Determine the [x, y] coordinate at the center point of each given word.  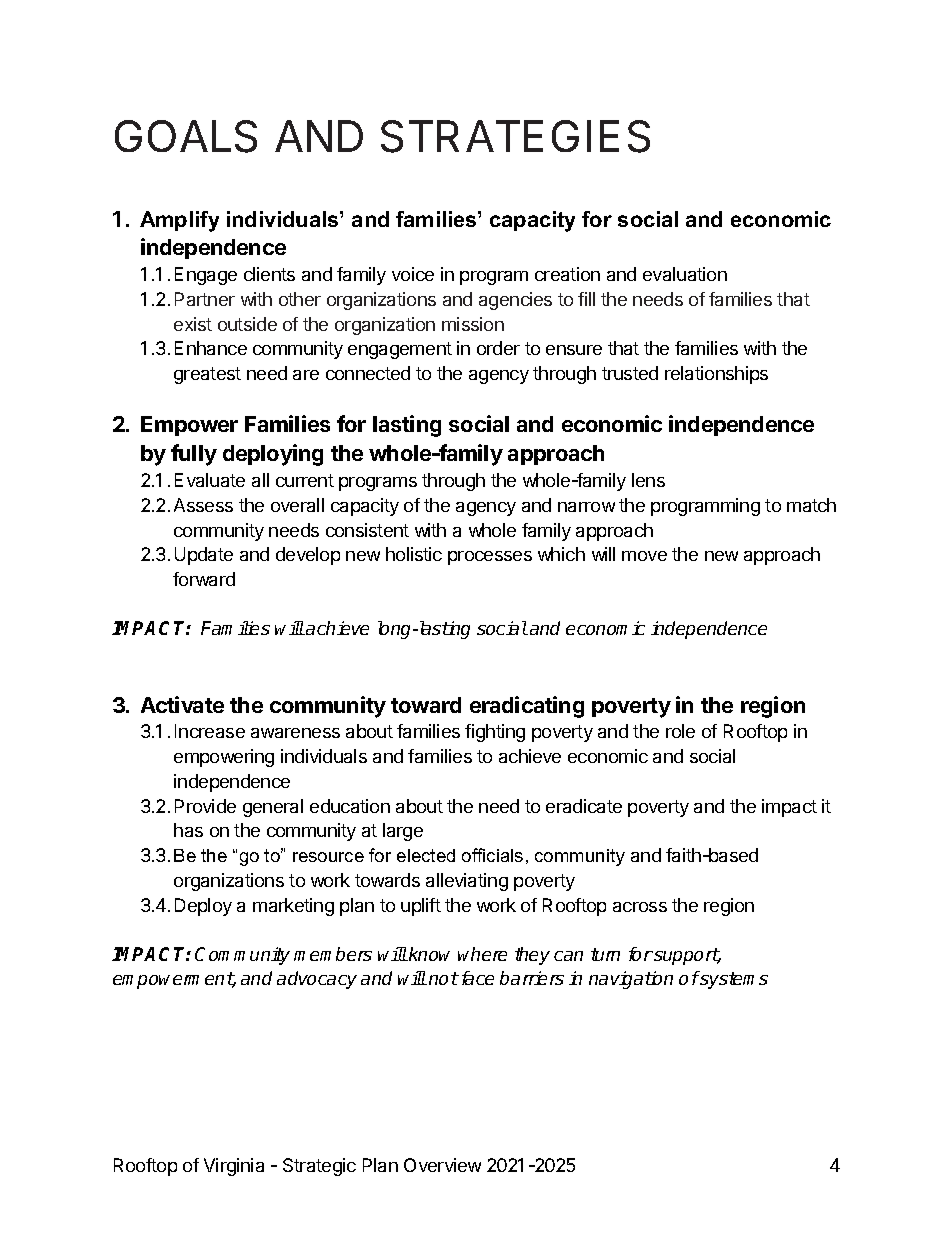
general [273, 808]
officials [492, 855]
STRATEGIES [515, 136]
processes [490, 558]
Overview [442, 1165]
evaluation [685, 274]
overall [297, 505]
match [811, 505]
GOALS [186, 136]
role [680, 731]
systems [733, 980]
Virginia [234, 1167]
